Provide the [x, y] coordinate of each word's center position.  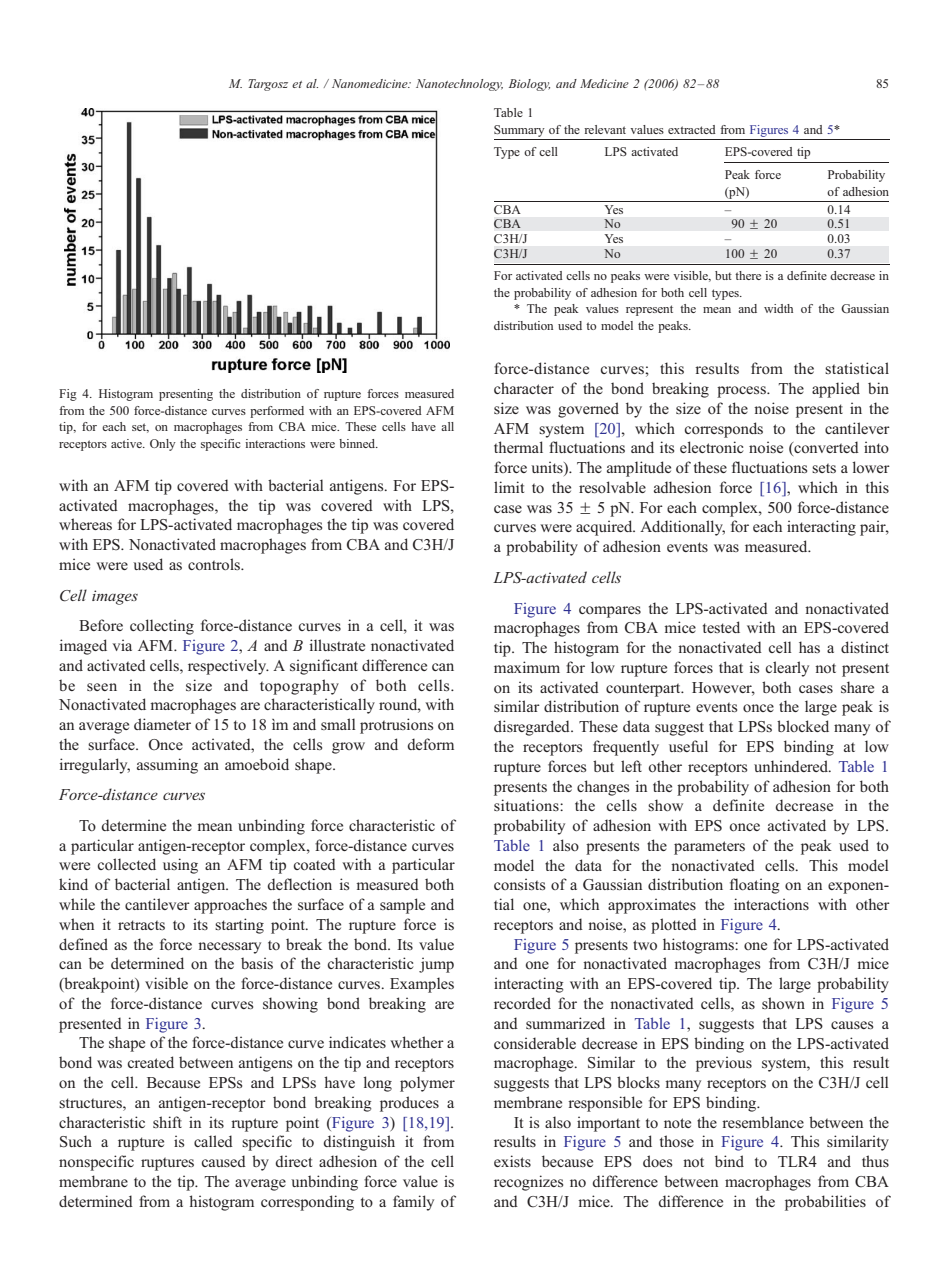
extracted [692, 129]
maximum [527, 667]
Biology [529, 85]
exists [512, 1161]
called [213, 1141]
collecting [162, 627]
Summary [519, 131]
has [809, 647]
